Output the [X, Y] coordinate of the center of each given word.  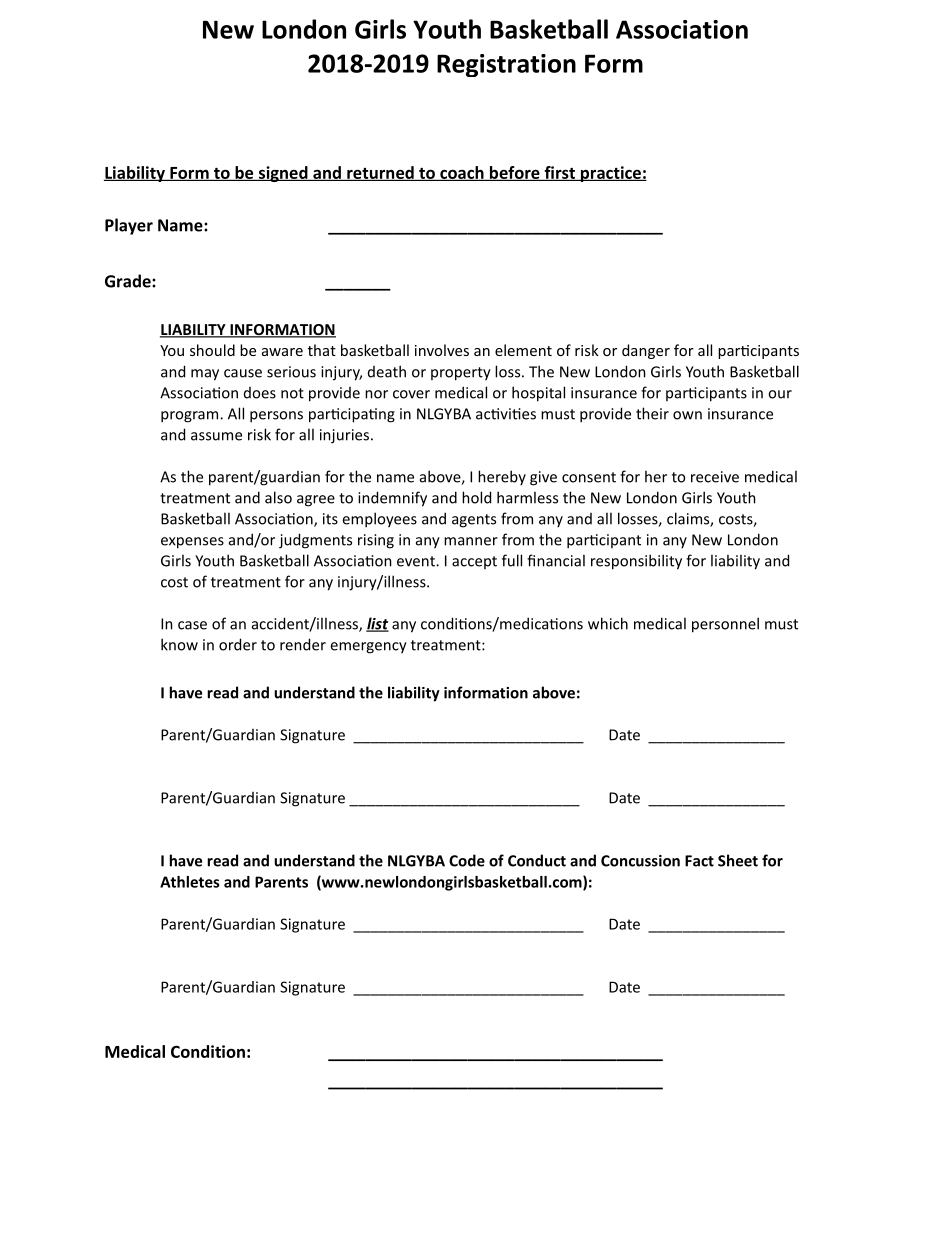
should [212, 350]
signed [283, 174]
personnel [725, 625]
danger [646, 351]
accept [474, 562]
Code [467, 860]
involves [442, 350]
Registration [506, 65]
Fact [699, 861]
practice [610, 174]
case [192, 625]
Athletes [190, 882]
